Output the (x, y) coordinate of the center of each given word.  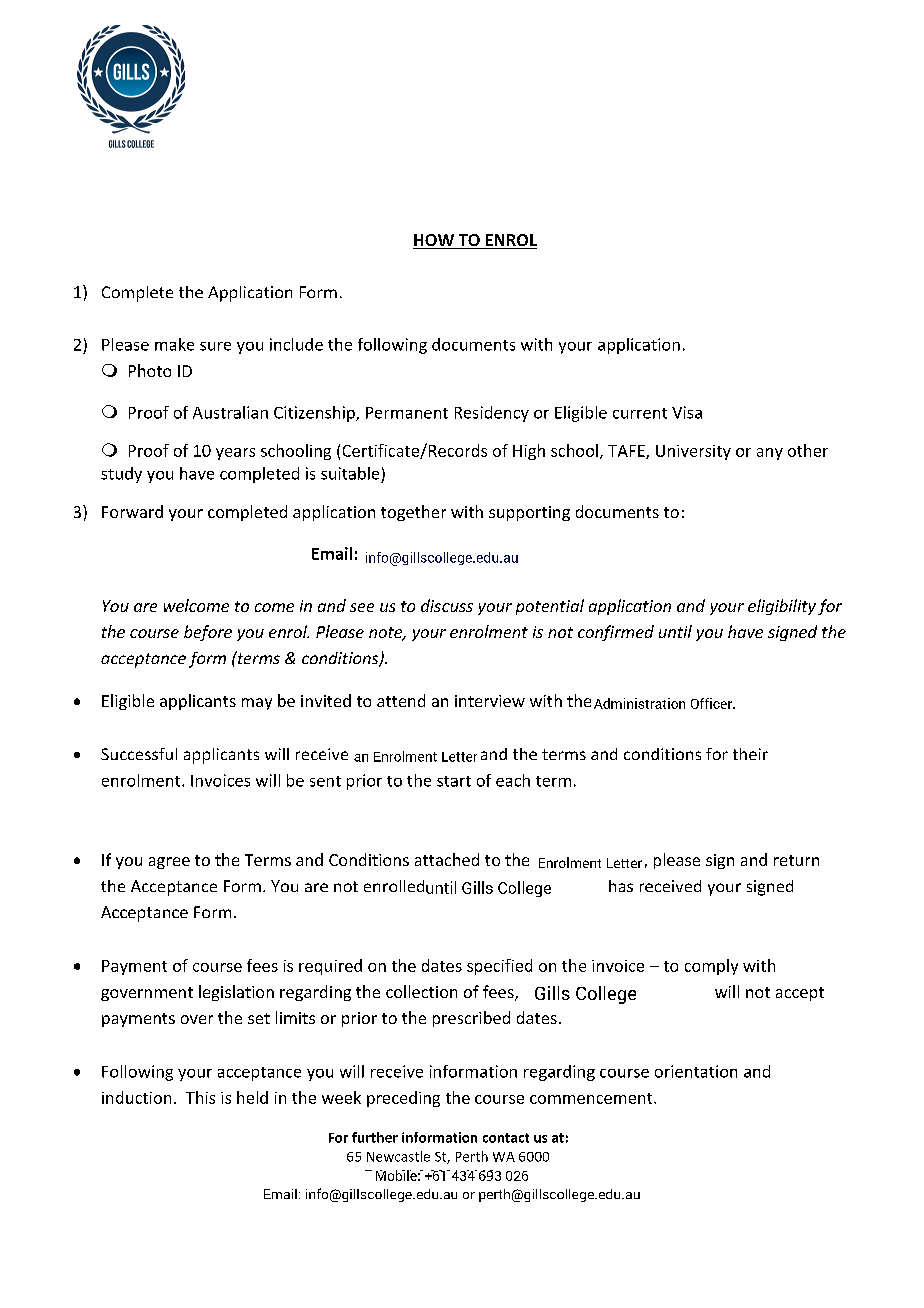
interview (490, 701)
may (257, 704)
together (413, 513)
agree (169, 863)
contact (506, 1138)
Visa (687, 412)
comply (711, 967)
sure (215, 346)
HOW (434, 241)
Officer (713, 703)
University (693, 452)
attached (447, 859)
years (235, 454)
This (200, 1097)
